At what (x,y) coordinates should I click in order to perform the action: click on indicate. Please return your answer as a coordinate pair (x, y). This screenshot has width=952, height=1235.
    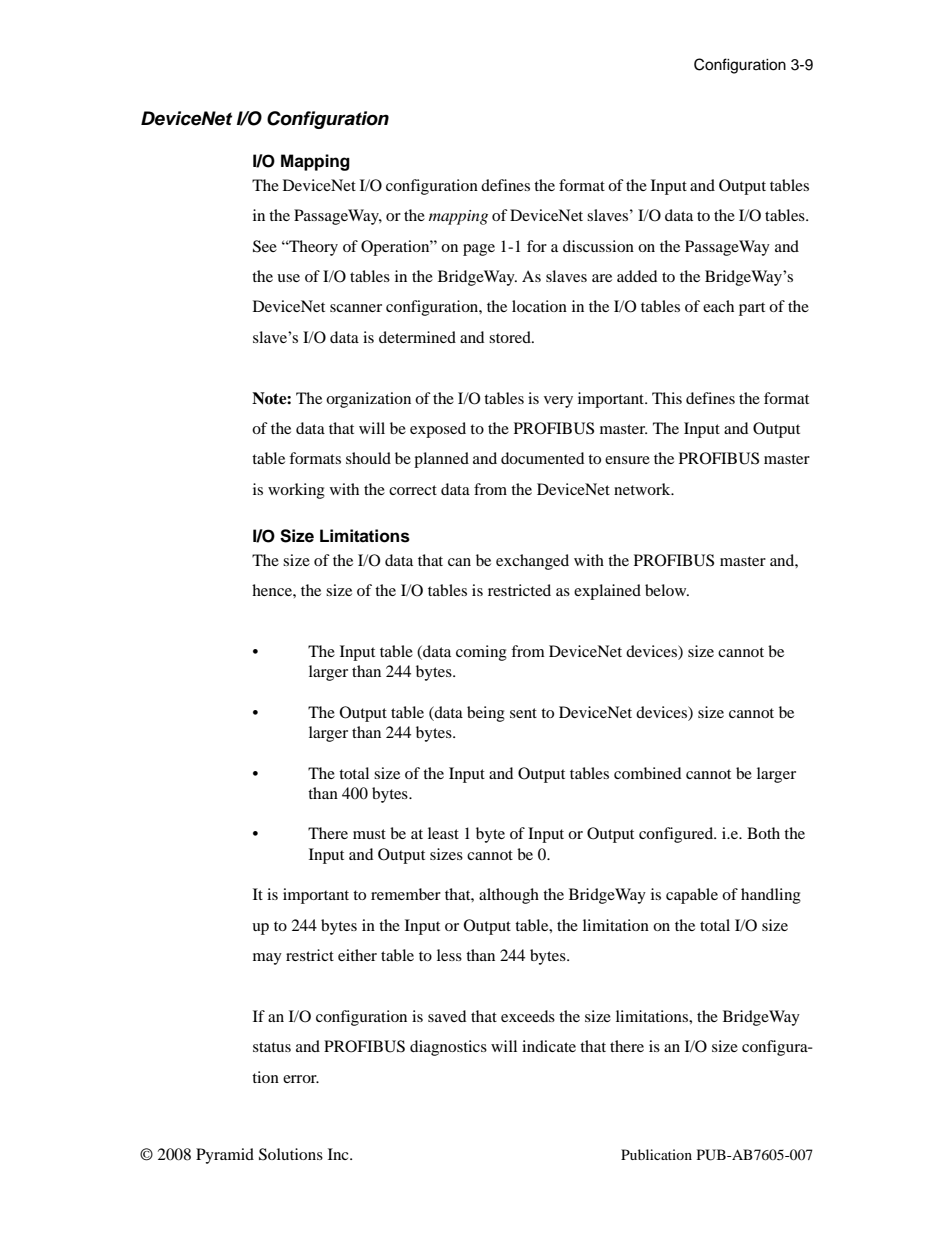
    Looking at the image, I should click on (549, 1046).
